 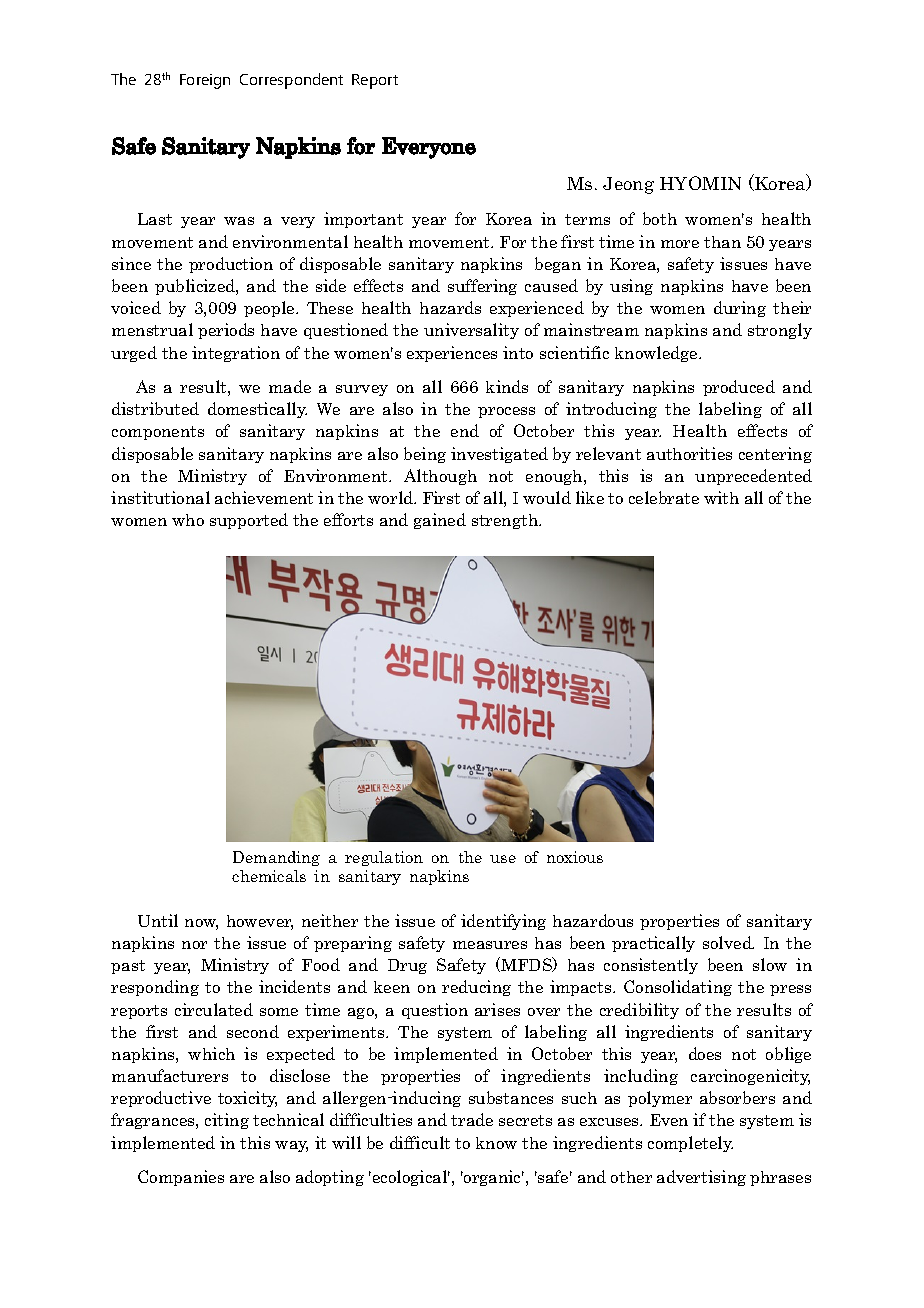 What do you see at coordinates (205, 81) in the screenshot?
I see `Foreign` at bounding box center [205, 81].
